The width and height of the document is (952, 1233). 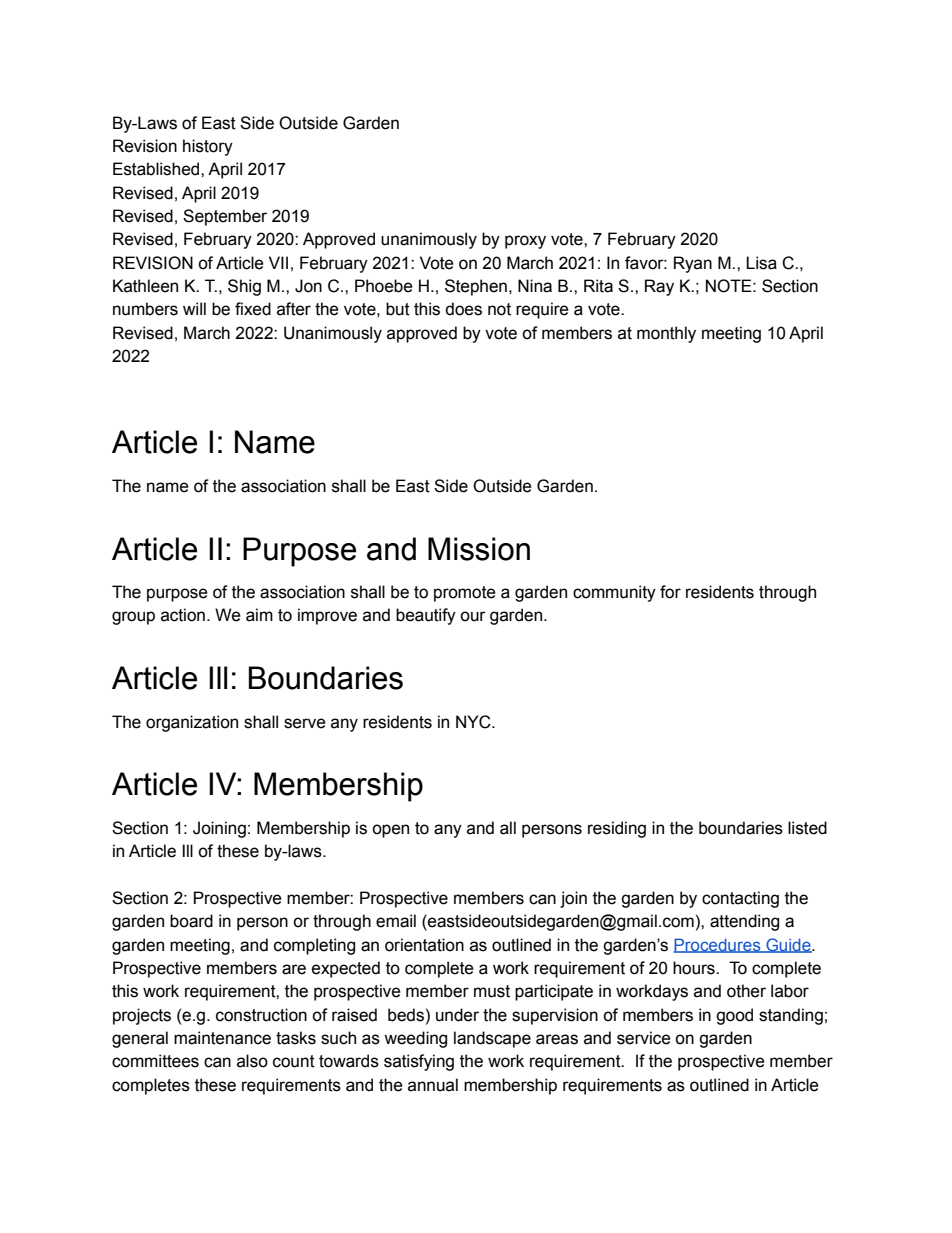 What do you see at coordinates (194, 308) in the document?
I see `will` at bounding box center [194, 308].
